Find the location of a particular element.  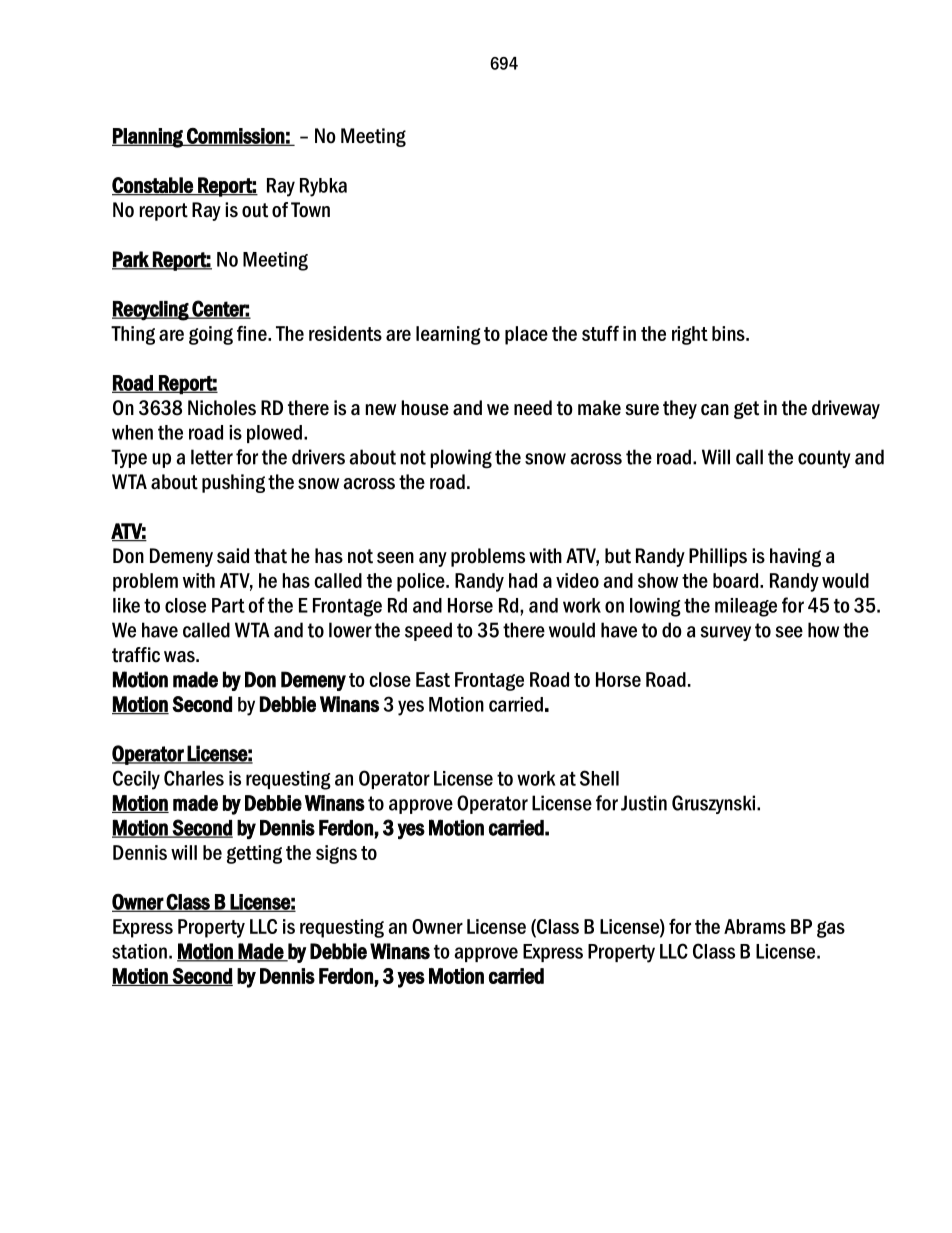

Abrams is located at coordinates (755, 926).
